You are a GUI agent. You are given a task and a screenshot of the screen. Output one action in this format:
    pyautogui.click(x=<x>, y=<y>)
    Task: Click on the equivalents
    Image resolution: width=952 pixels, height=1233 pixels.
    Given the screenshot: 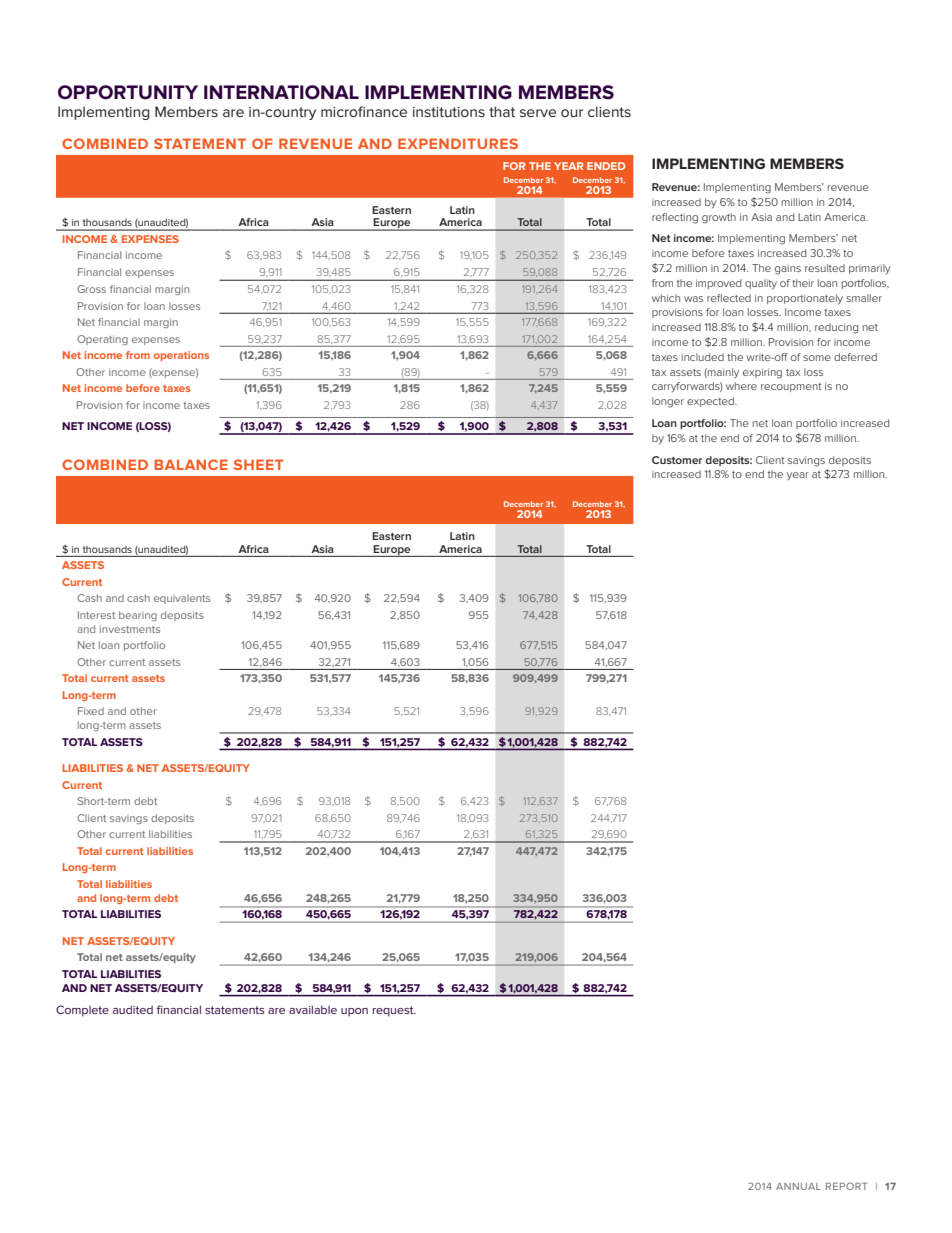 What is the action you would take?
    pyautogui.click(x=182, y=599)
